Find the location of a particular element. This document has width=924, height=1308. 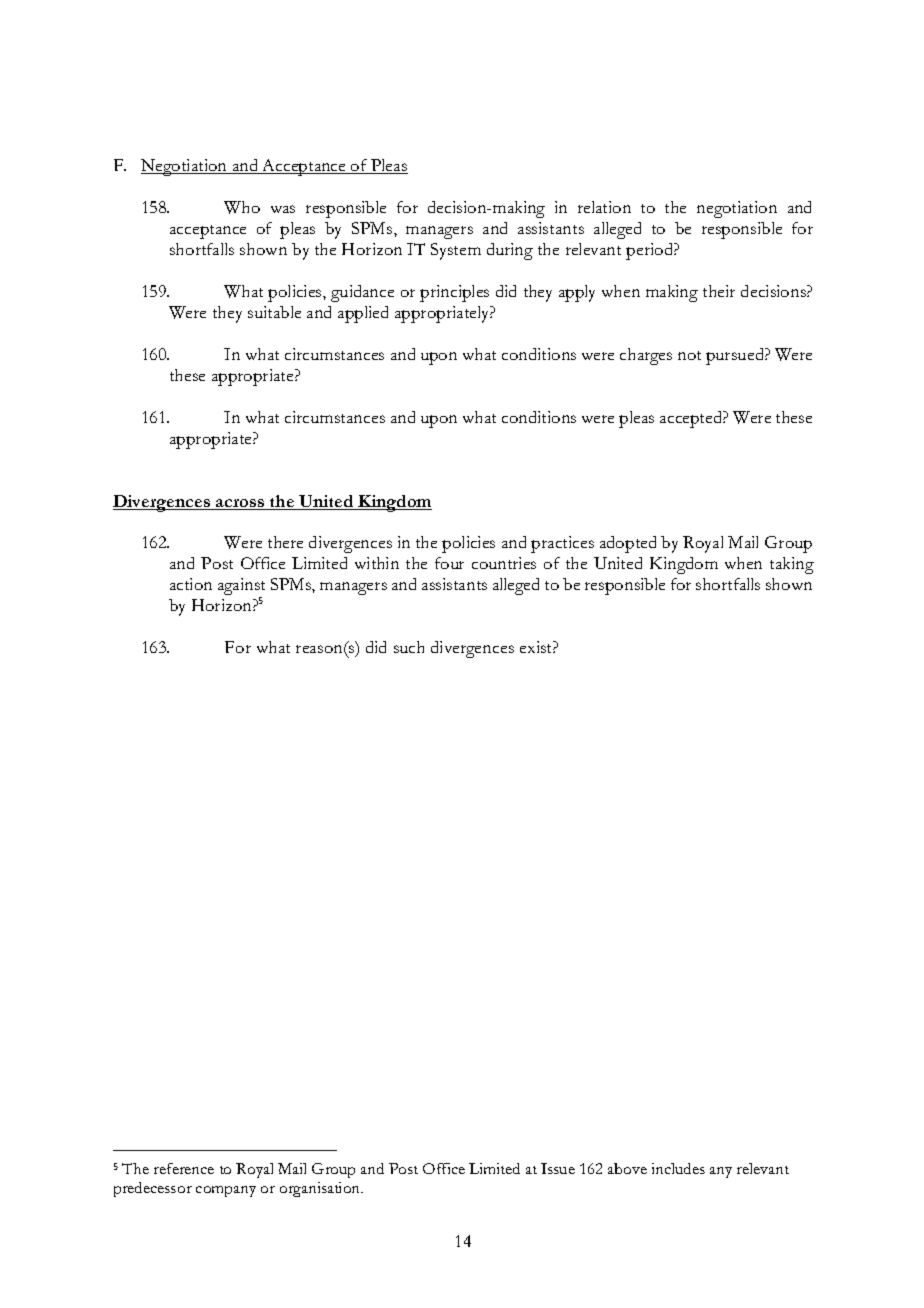

Issue is located at coordinates (558, 1168).
